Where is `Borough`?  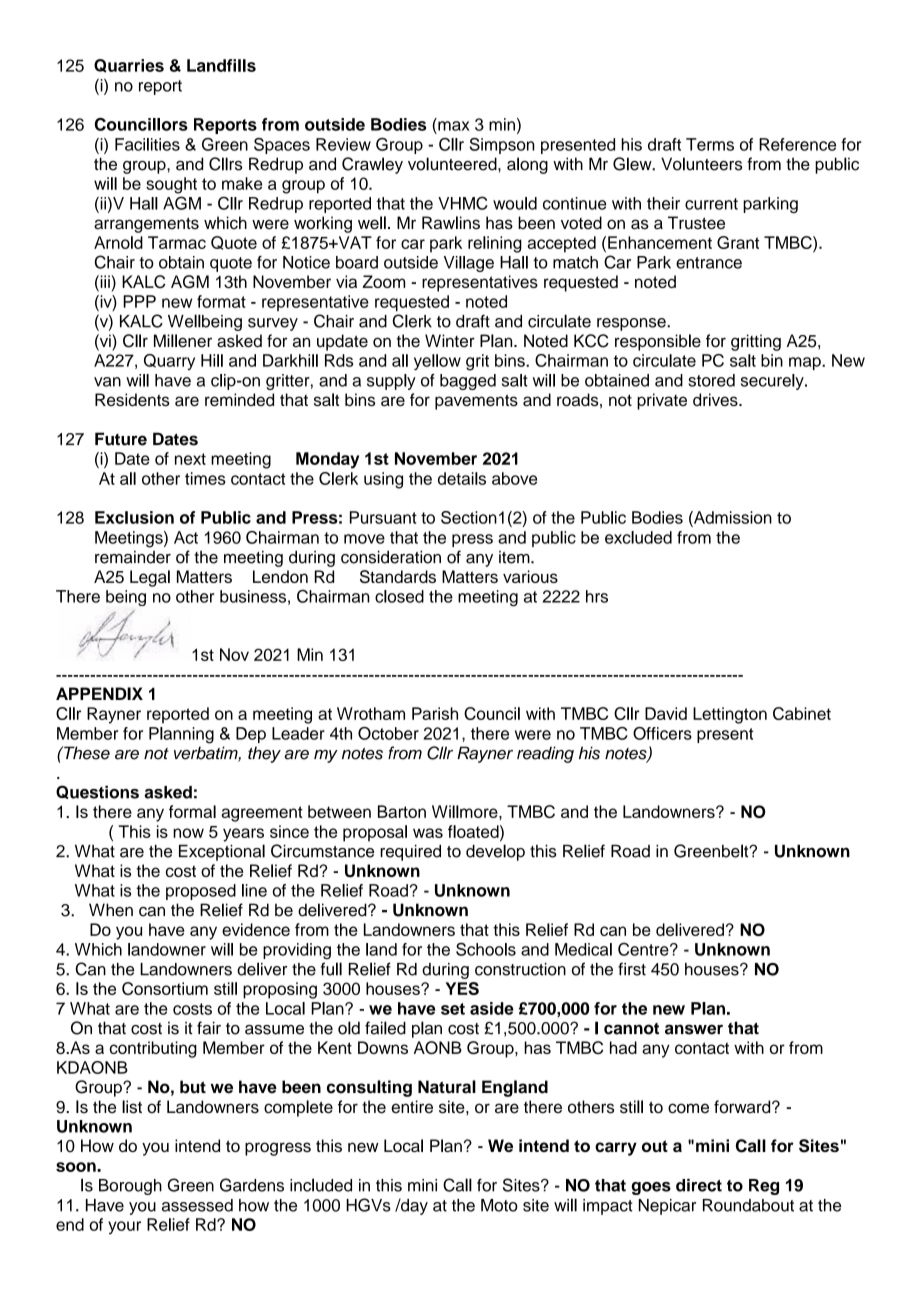
Borough is located at coordinates (130, 1187).
